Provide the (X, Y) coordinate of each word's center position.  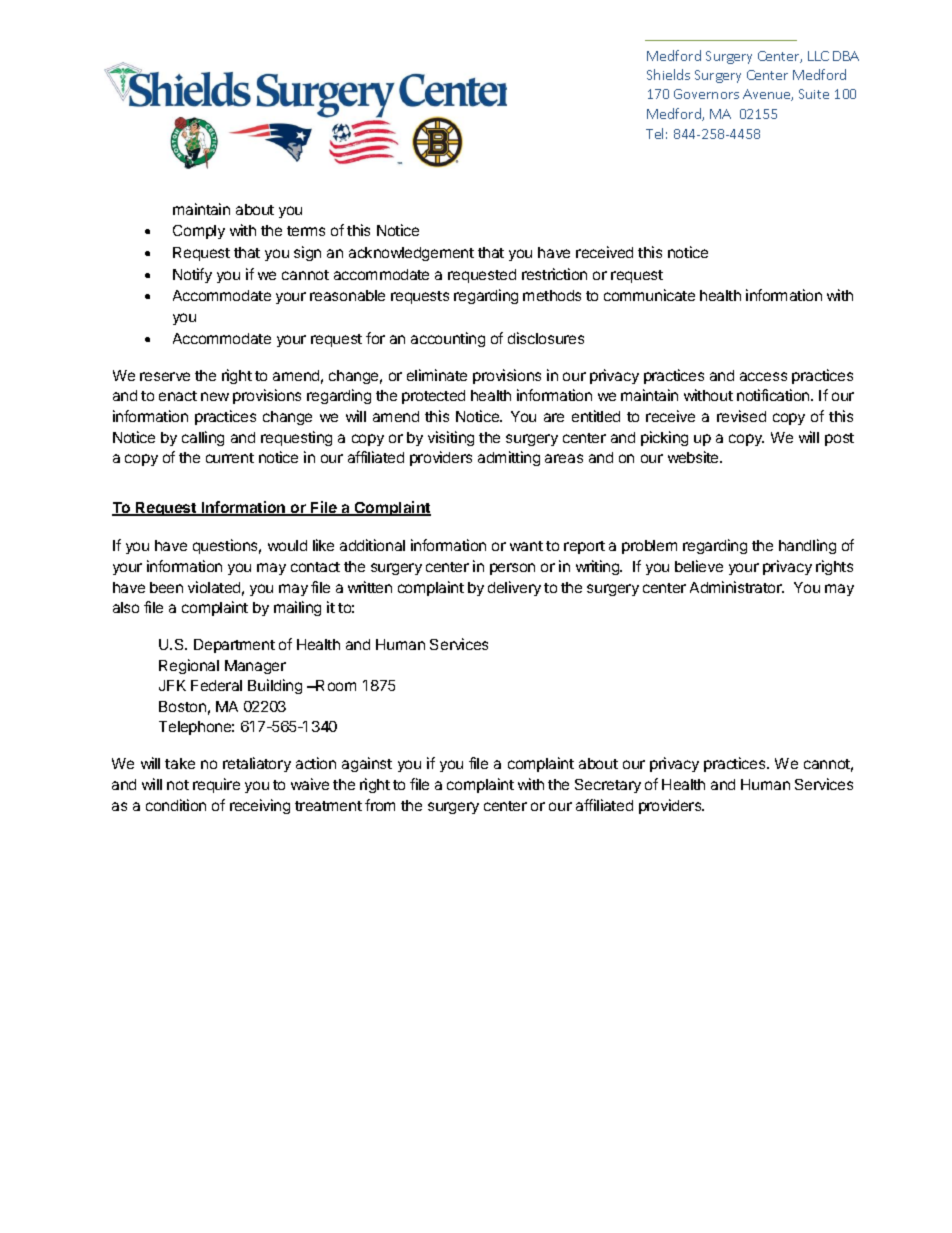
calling (203, 438)
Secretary (608, 786)
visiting (451, 438)
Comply (199, 232)
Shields (668, 74)
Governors (706, 94)
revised (741, 416)
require (216, 785)
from (380, 805)
